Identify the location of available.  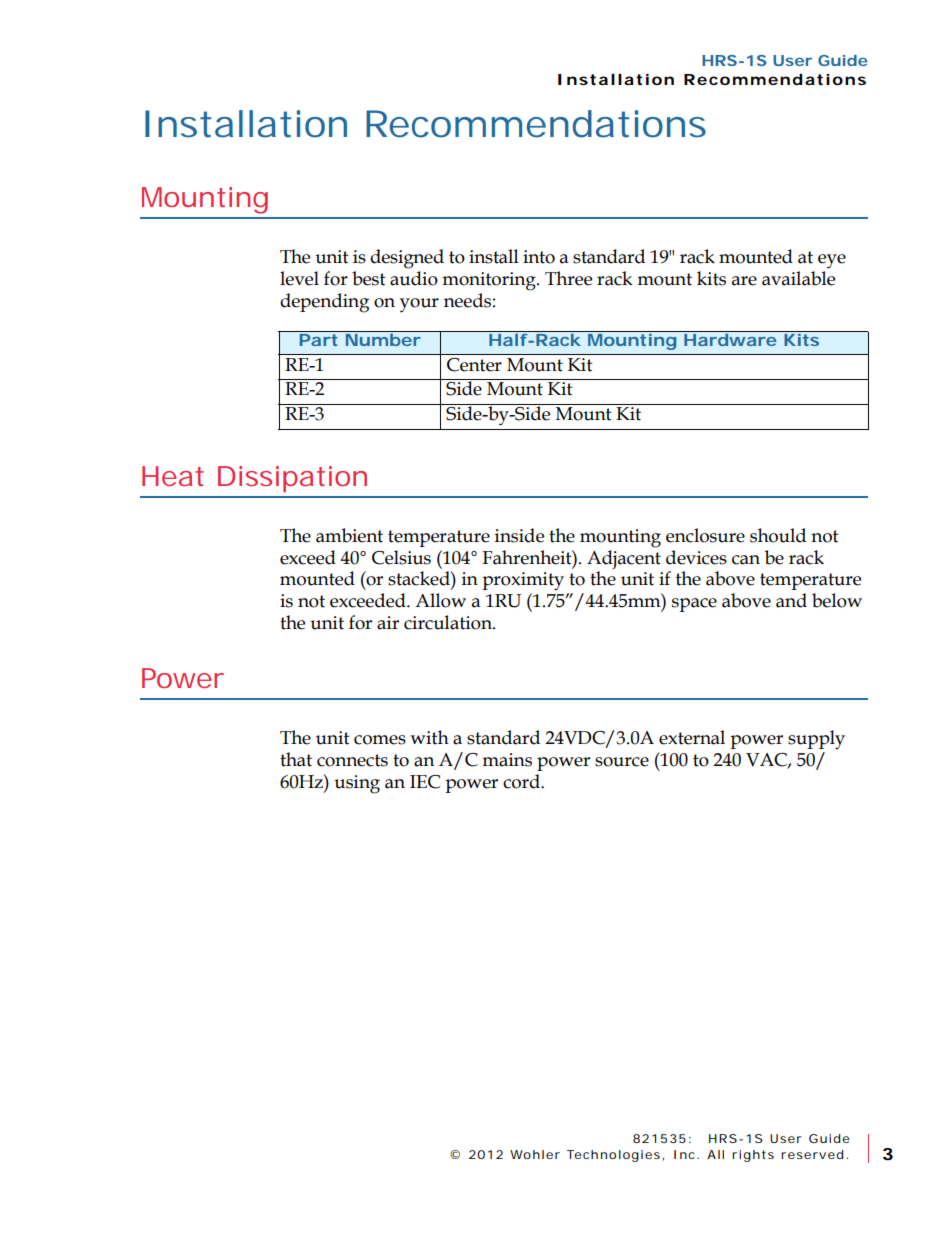
(798, 278).
